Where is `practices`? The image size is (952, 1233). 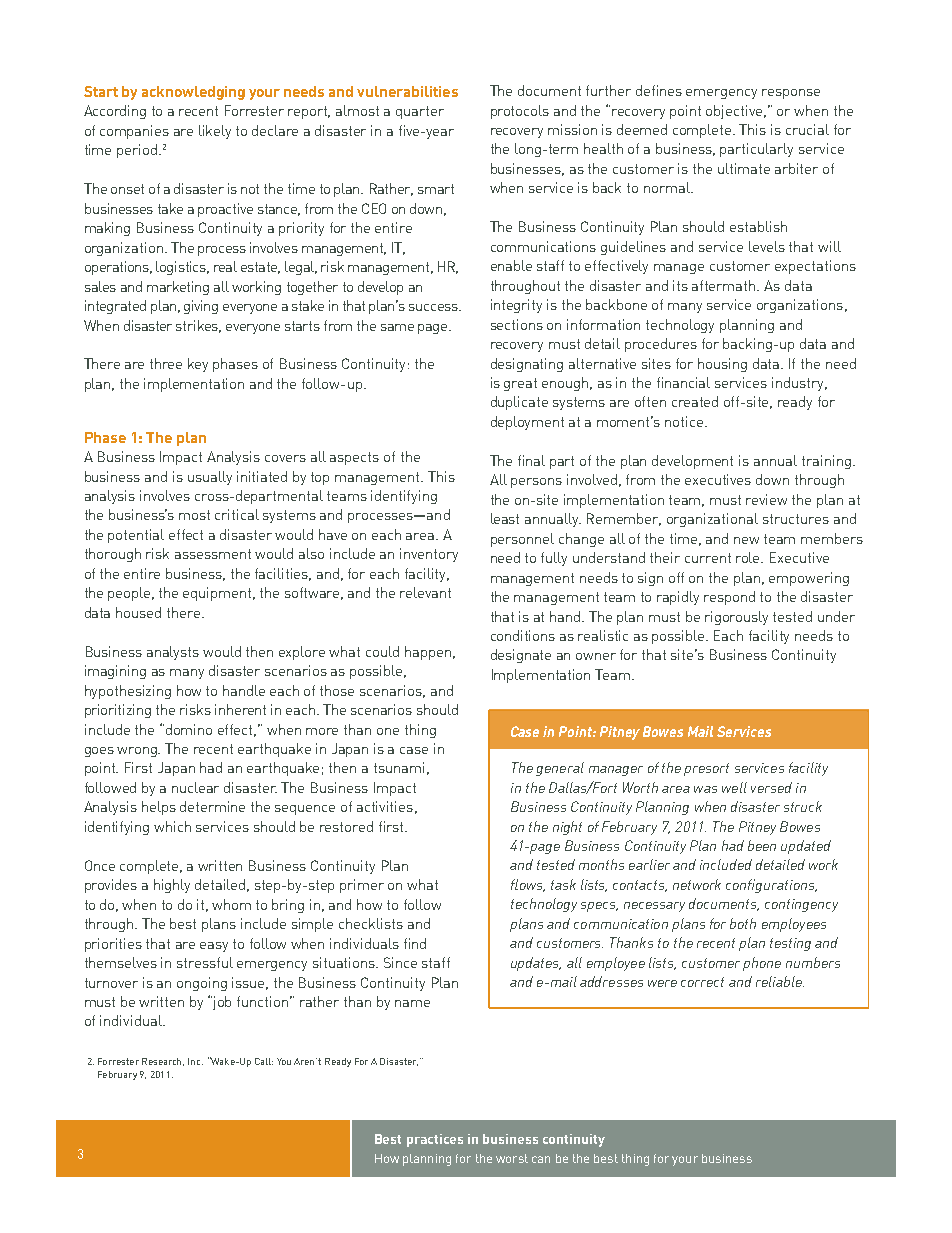 practices is located at coordinates (435, 1140).
